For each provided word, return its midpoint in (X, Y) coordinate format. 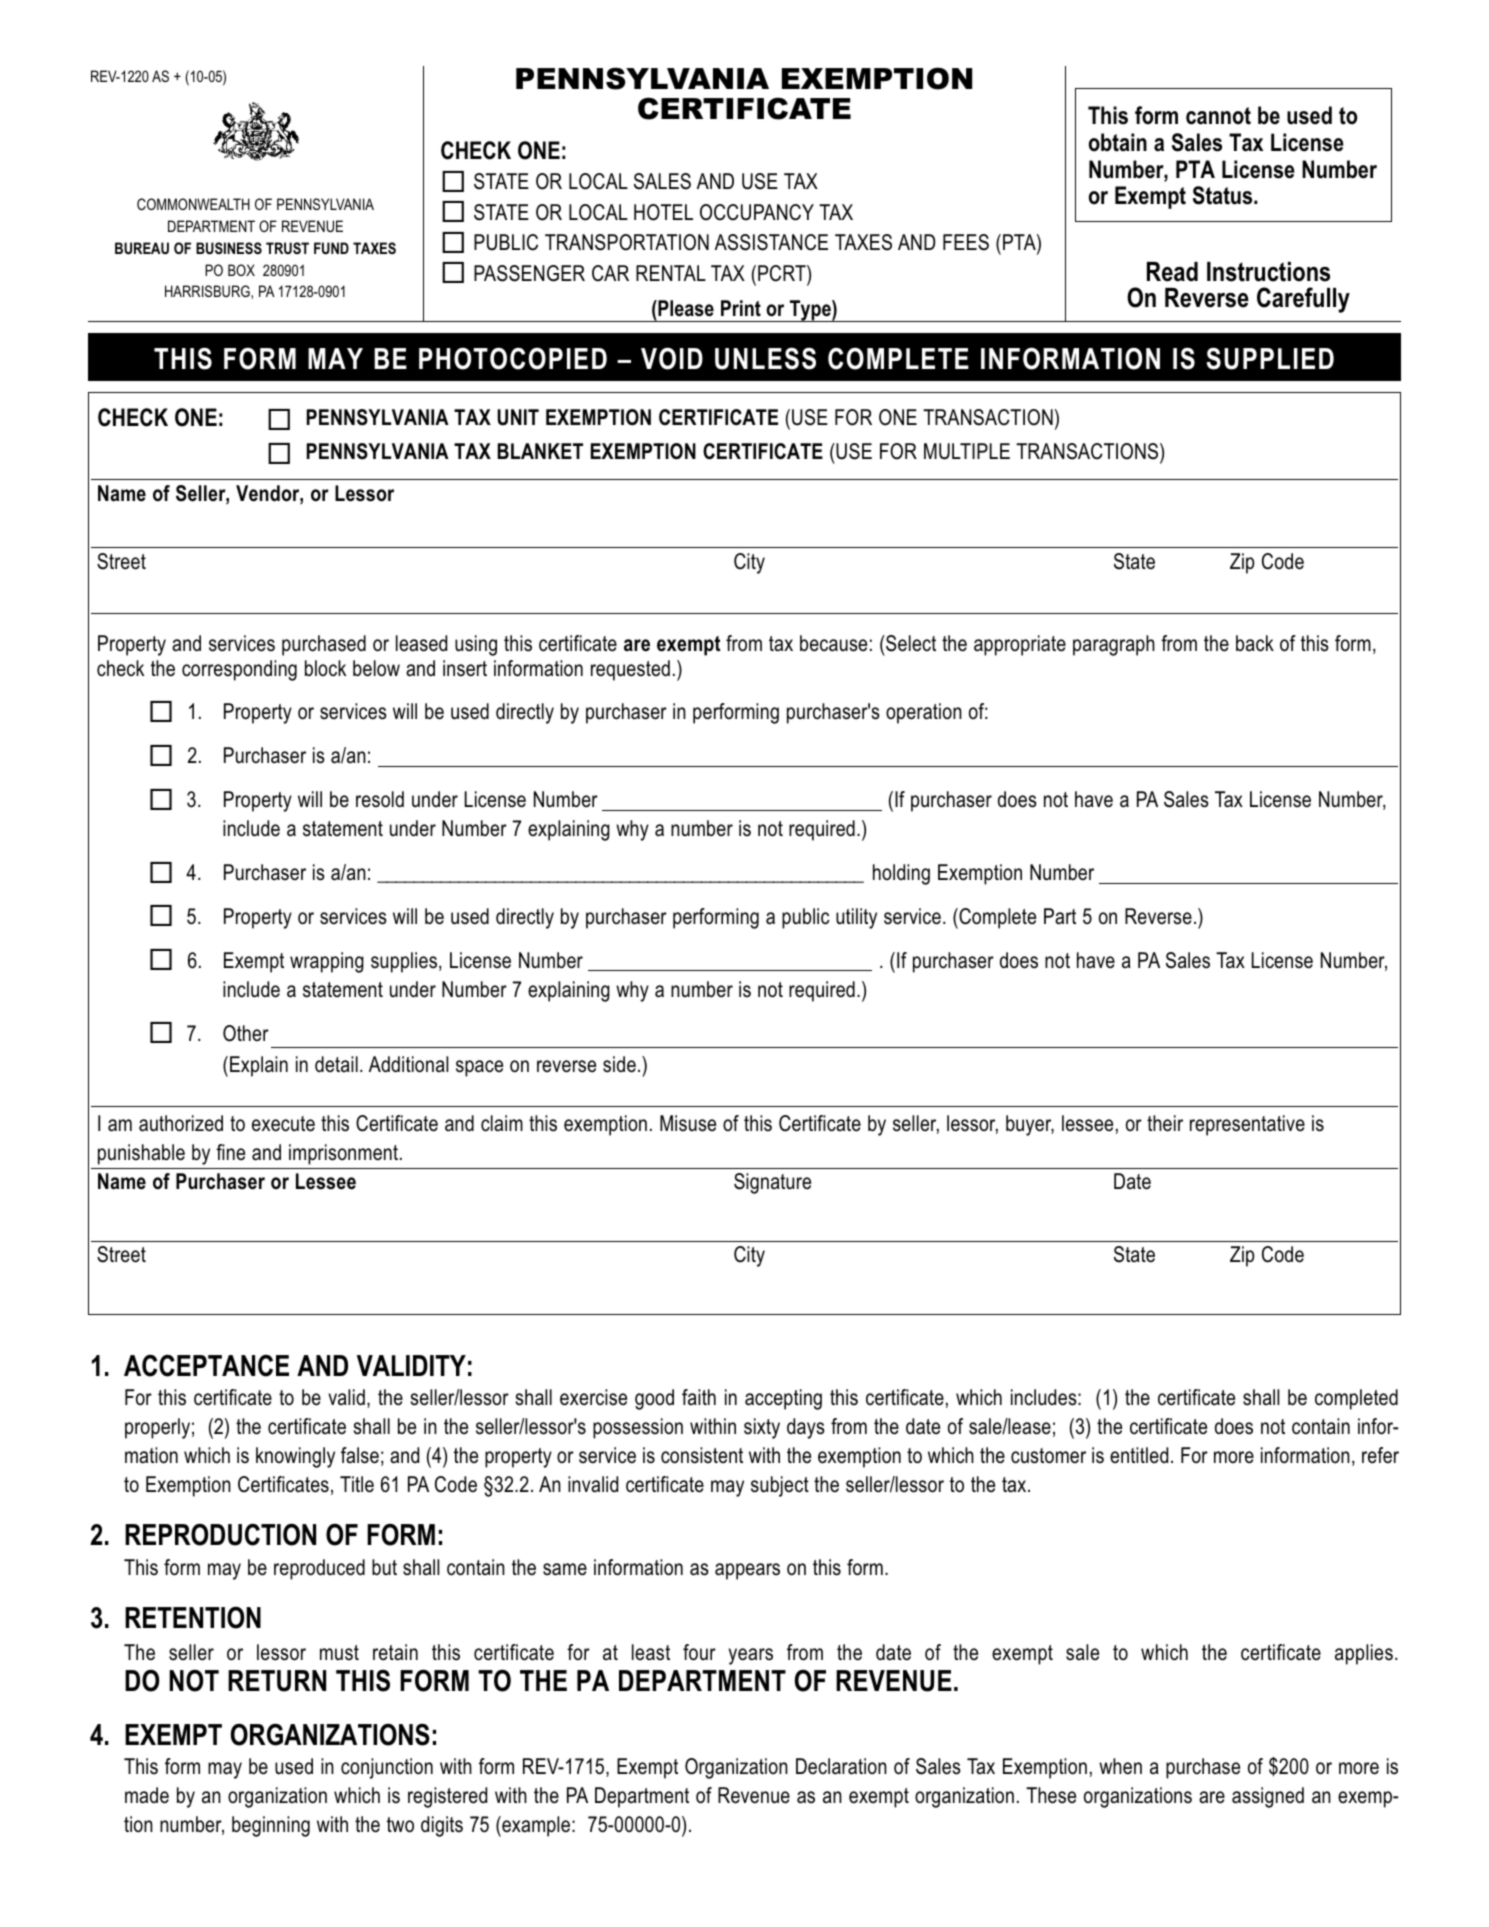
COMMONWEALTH (193, 204)
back (1255, 643)
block (325, 668)
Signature (772, 1183)
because (833, 643)
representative (1247, 1125)
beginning (271, 1826)
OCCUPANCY (757, 212)
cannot (1218, 116)
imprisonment (343, 1154)
